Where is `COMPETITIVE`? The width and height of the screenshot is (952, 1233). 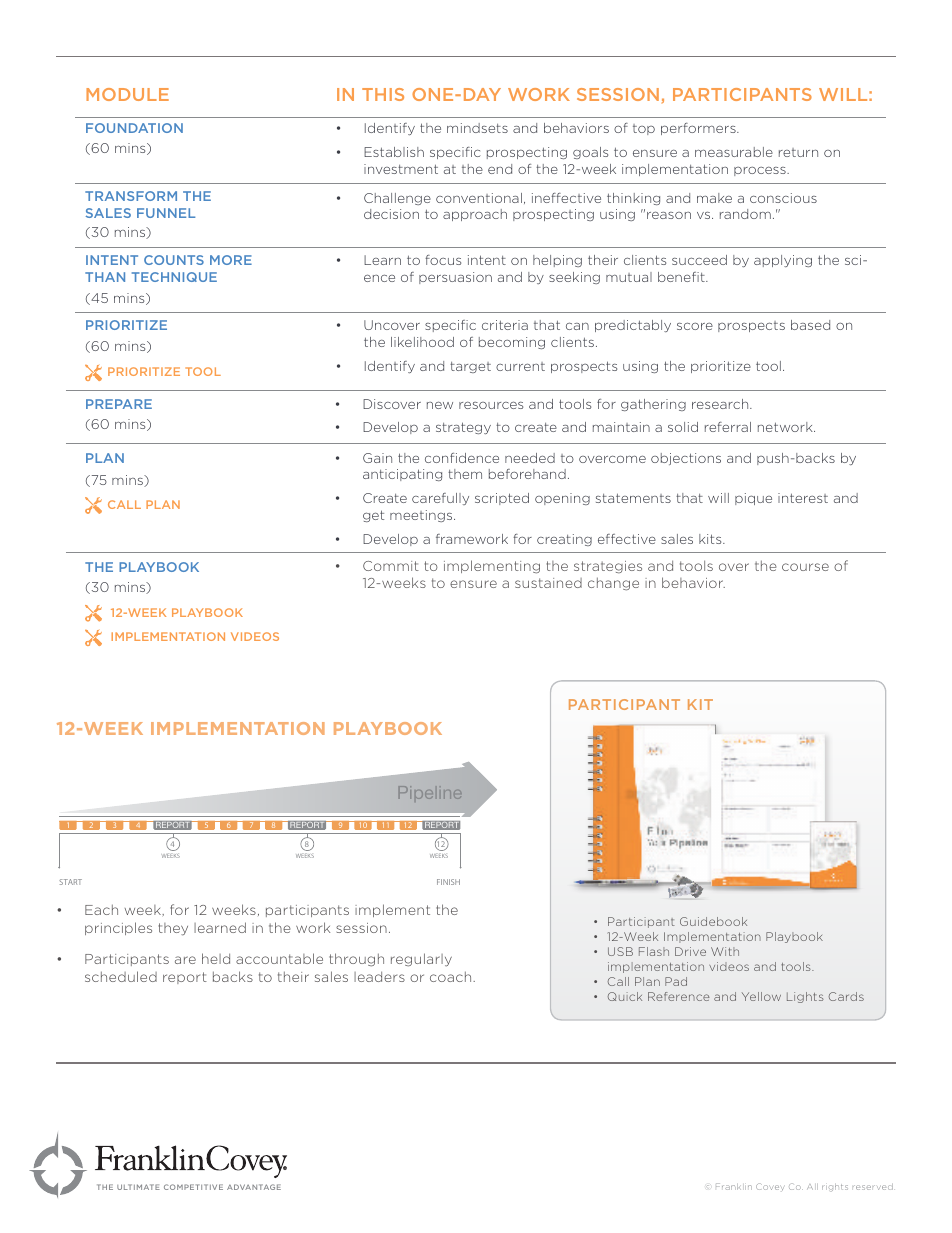
COMPETITIVE is located at coordinates (193, 1187).
